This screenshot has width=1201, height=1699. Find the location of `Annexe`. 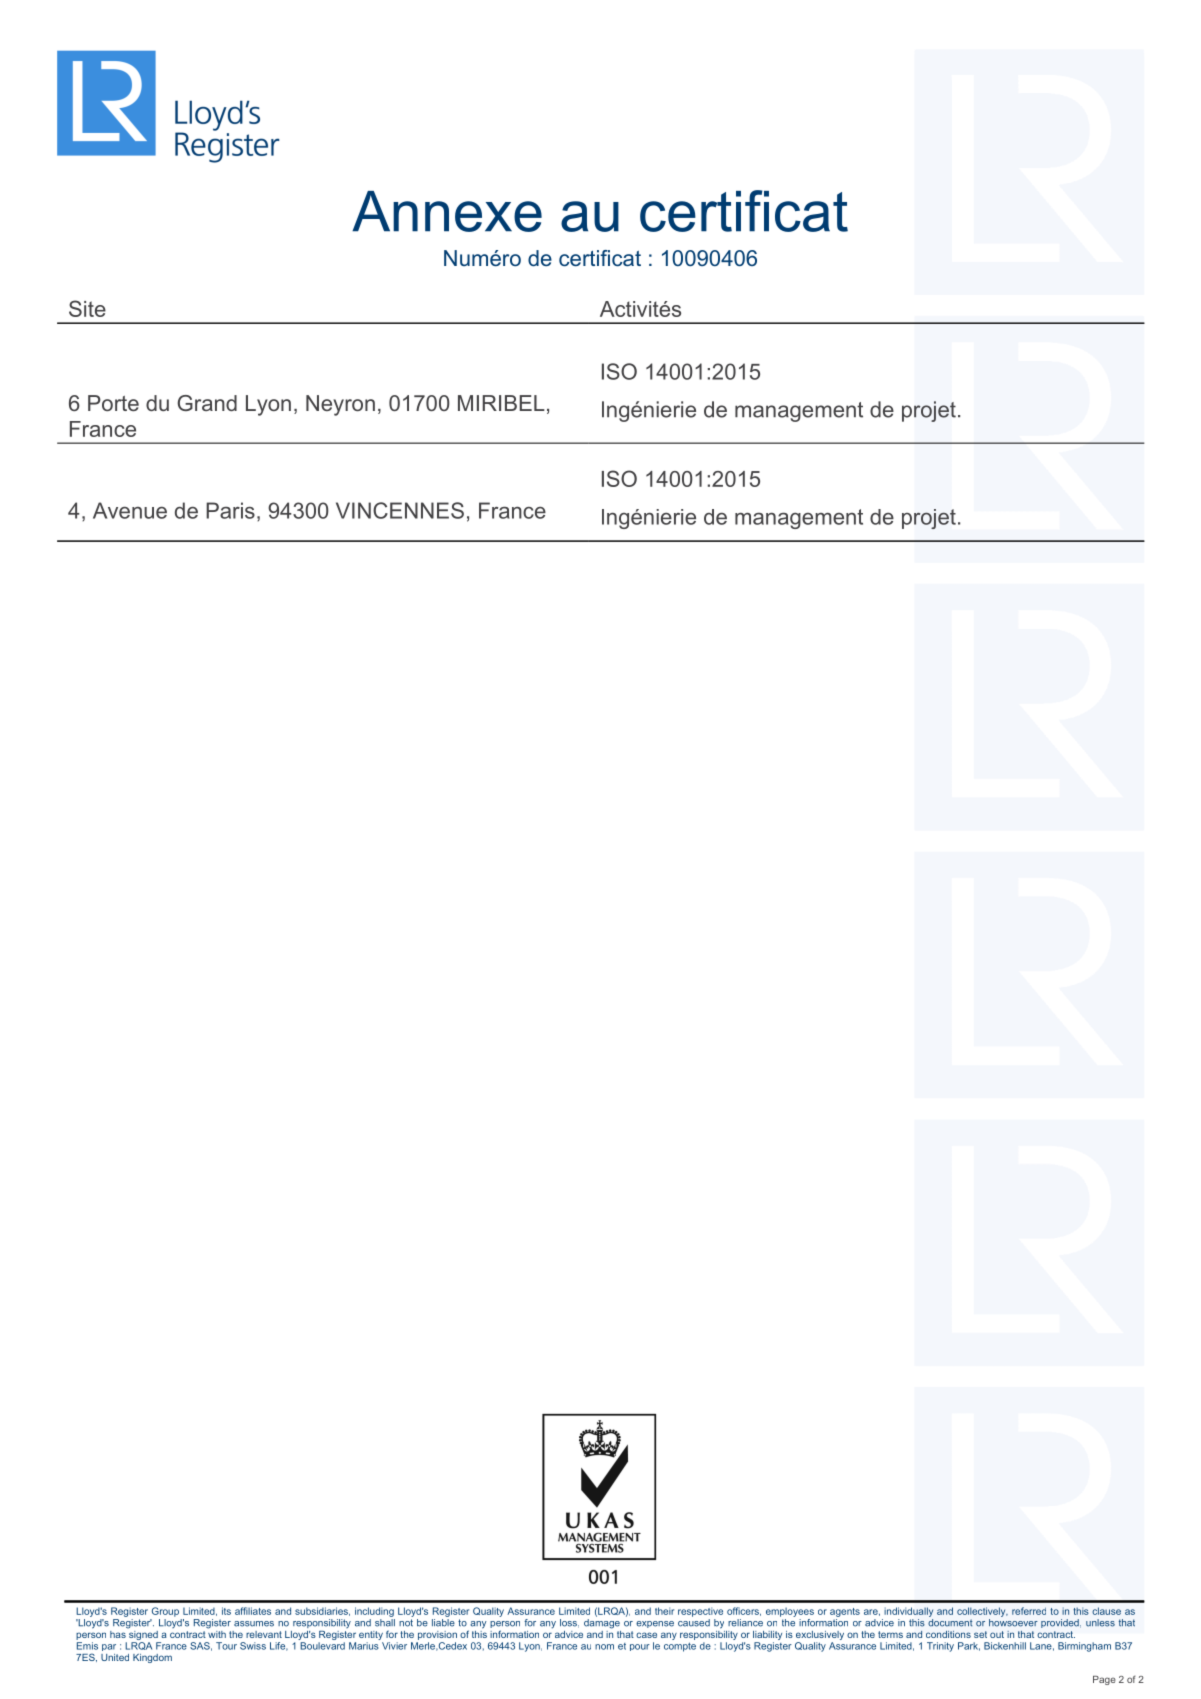

Annexe is located at coordinates (447, 211).
